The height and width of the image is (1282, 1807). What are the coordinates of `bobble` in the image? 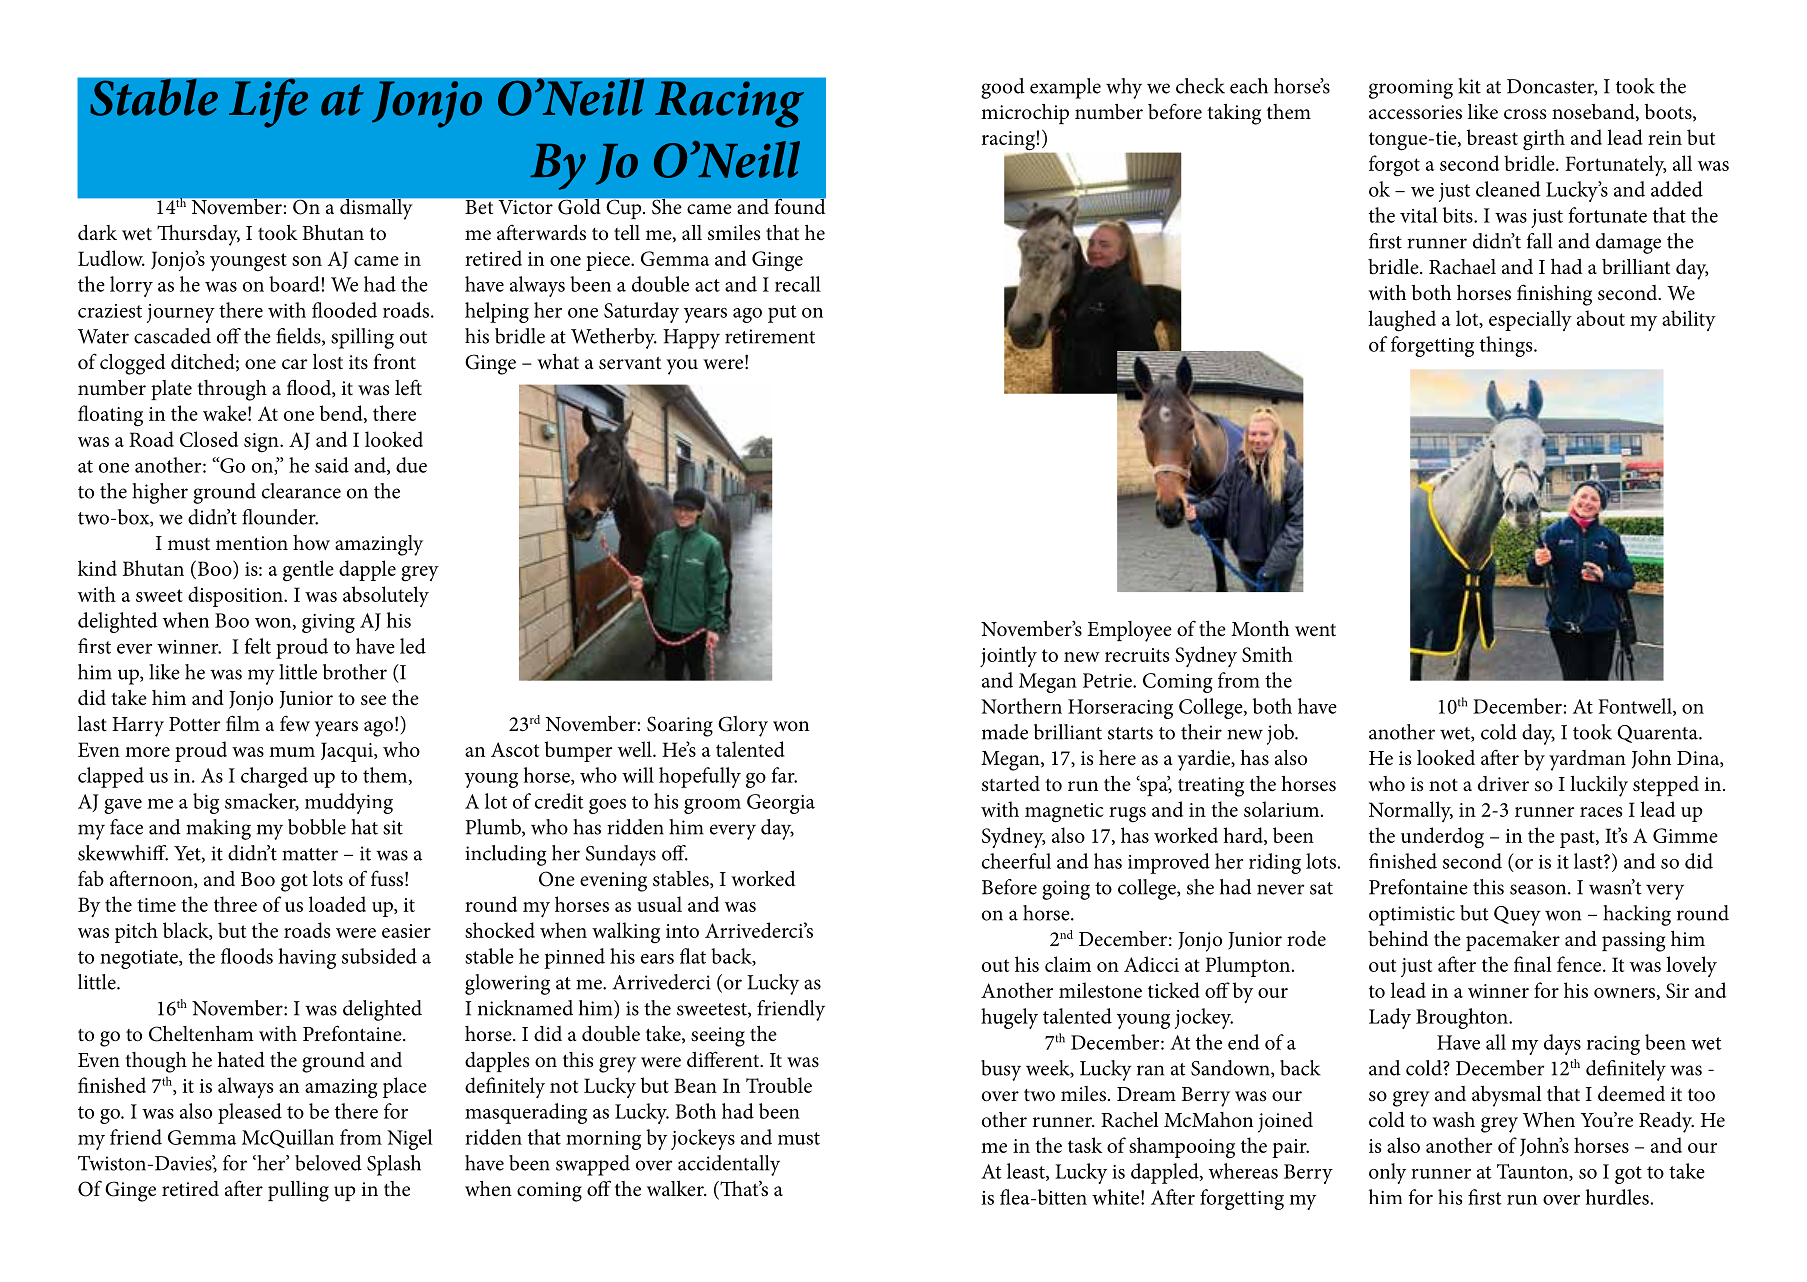 It's located at (317, 827).
